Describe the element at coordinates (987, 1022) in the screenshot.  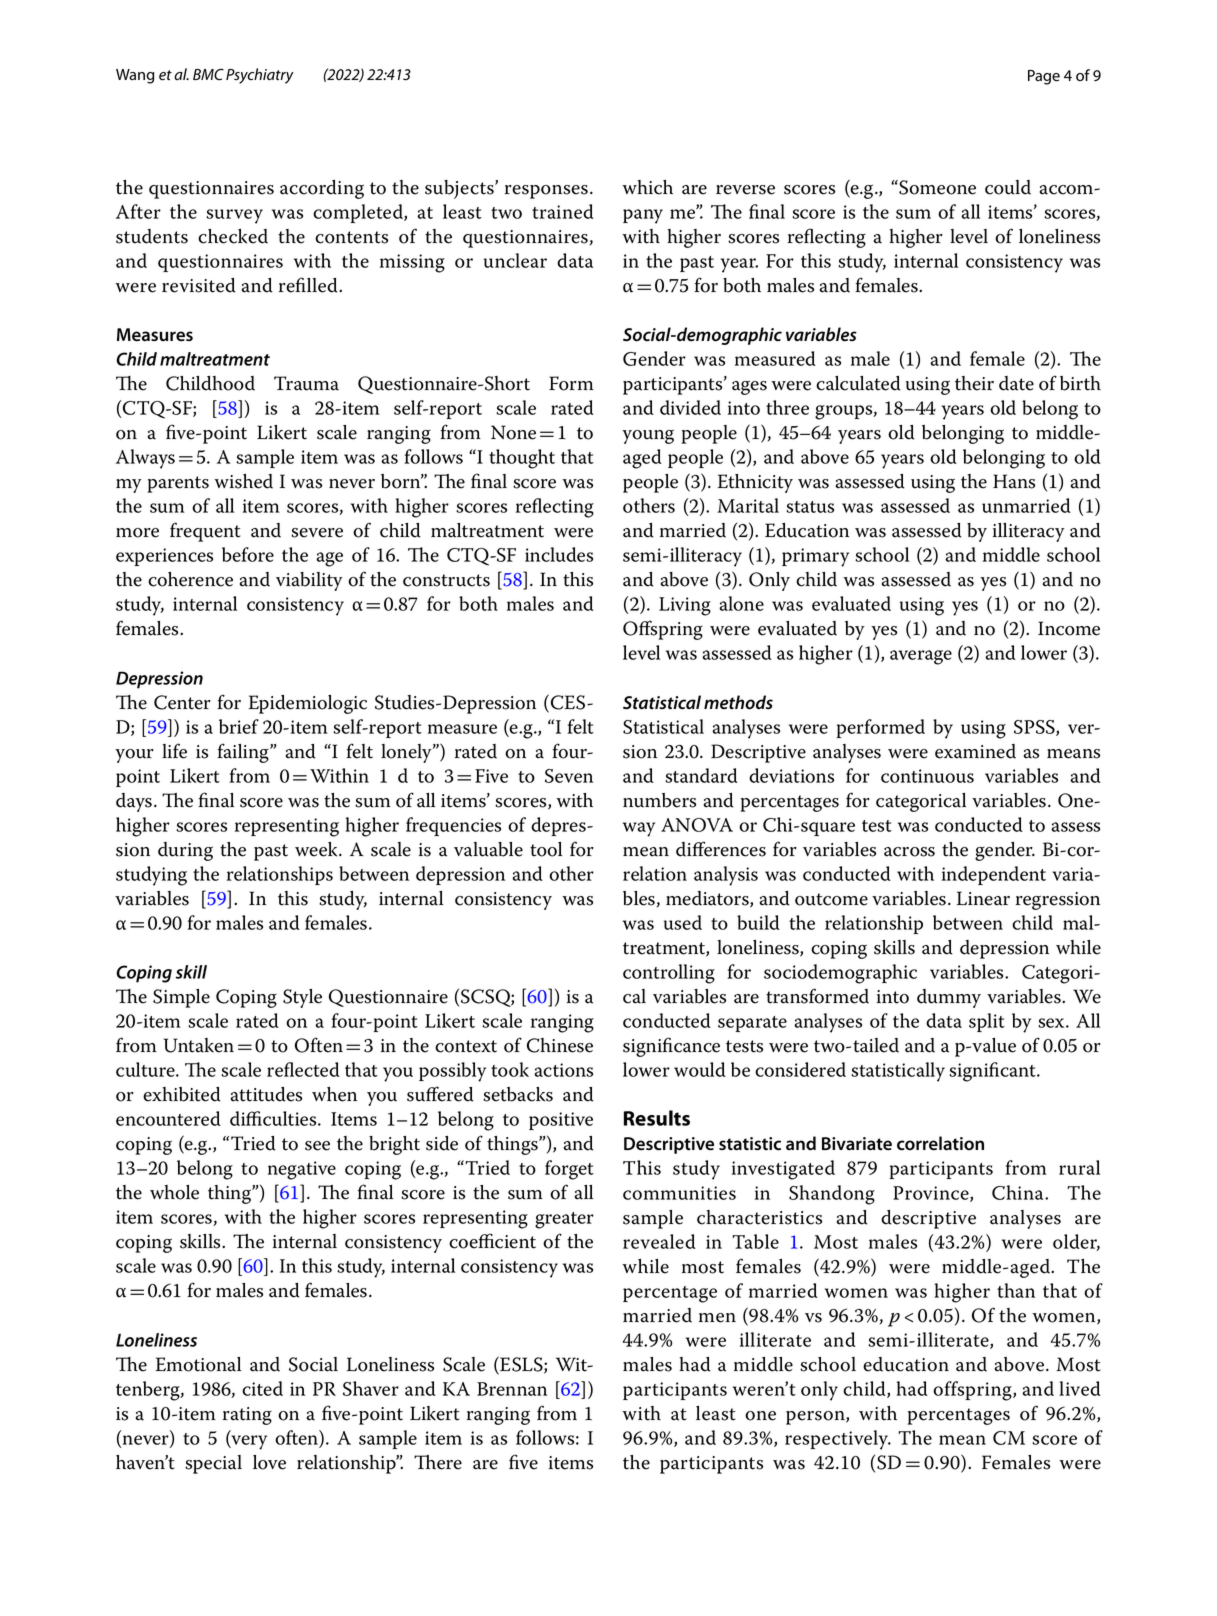
I see `split` at that location.
